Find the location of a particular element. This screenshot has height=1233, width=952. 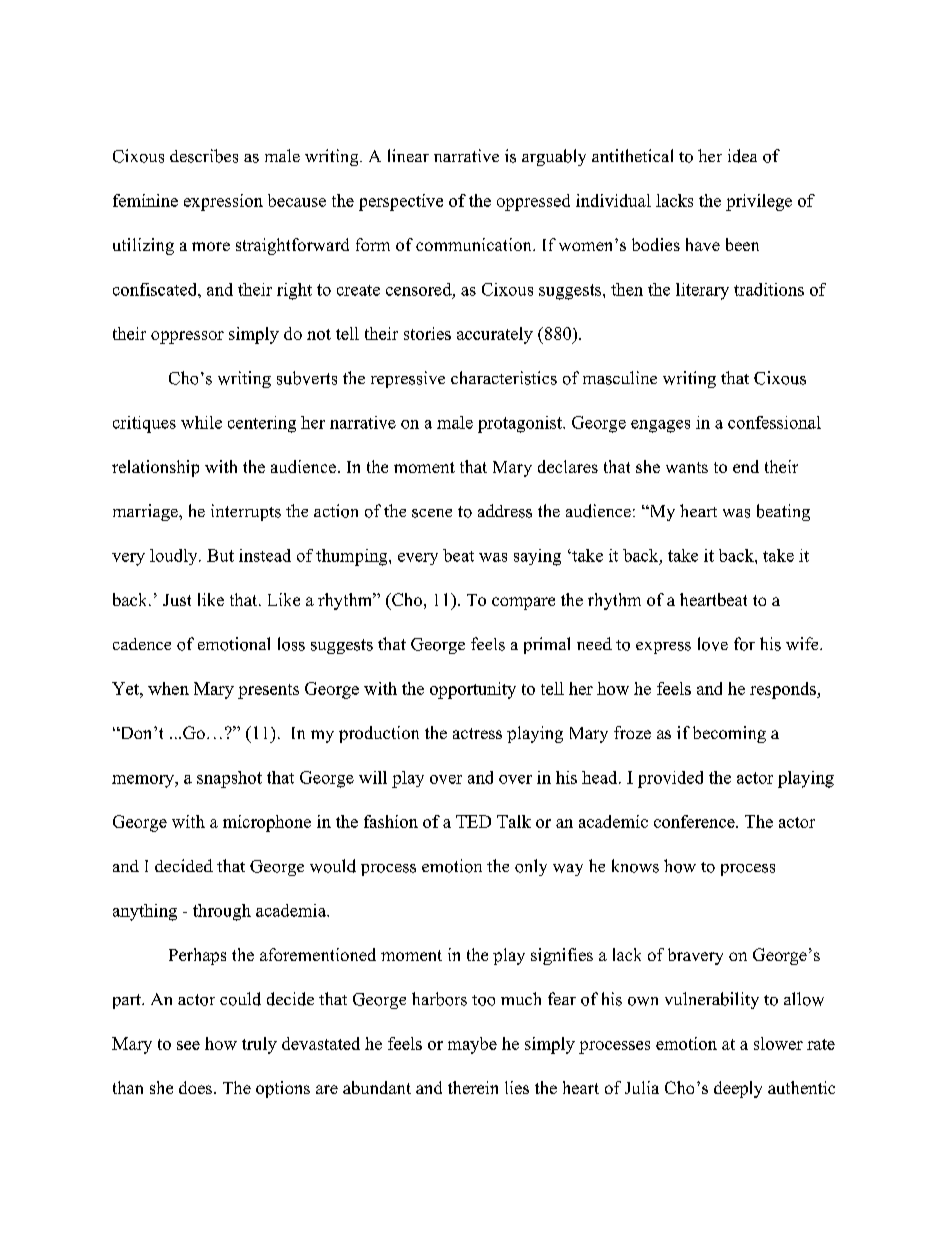

describes is located at coordinates (204, 156).
